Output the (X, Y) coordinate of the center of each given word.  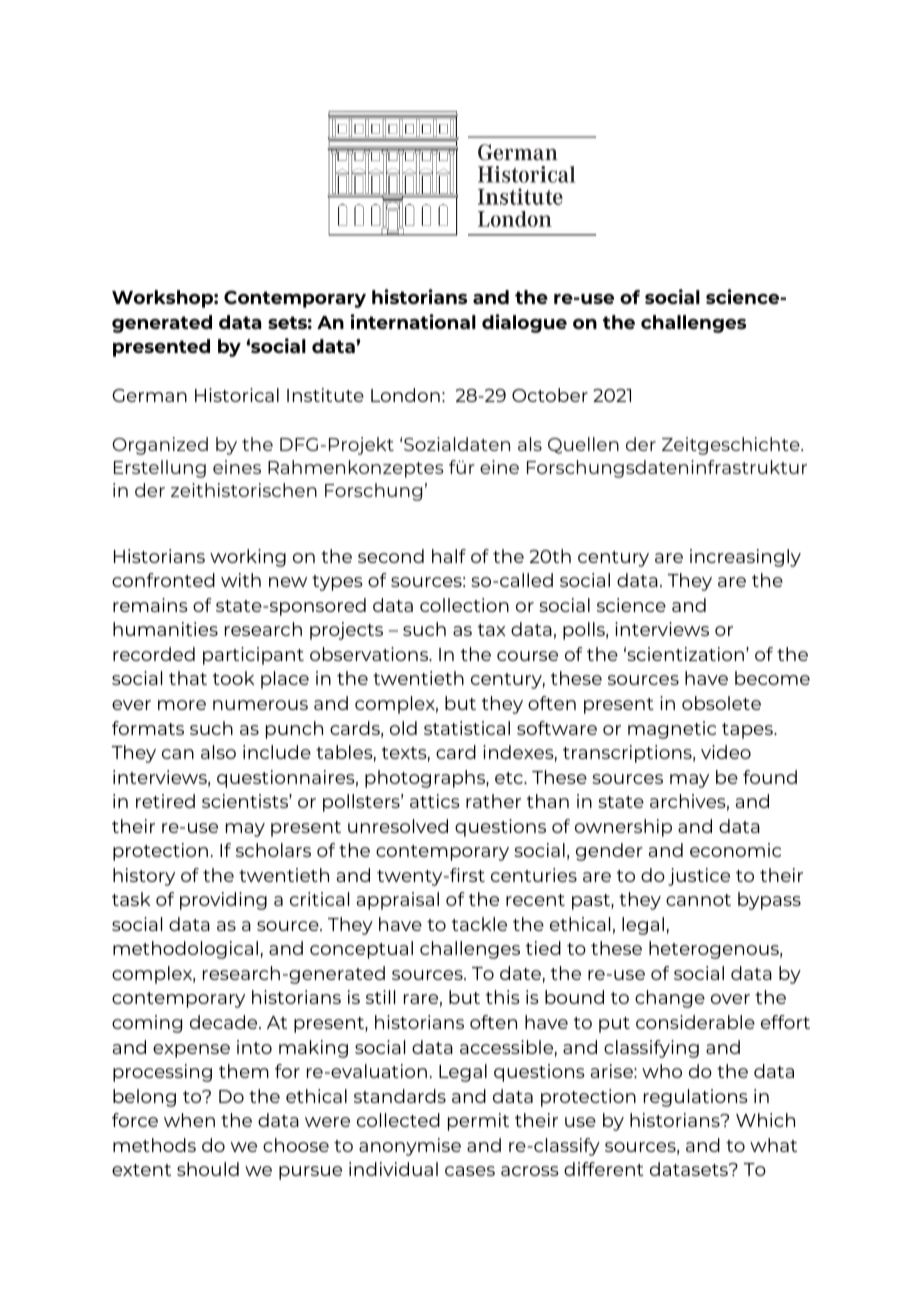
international (413, 321)
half (449, 556)
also (218, 752)
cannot (698, 900)
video (726, 752)
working (248, 558)
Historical (237, 395)
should (208, 1169)
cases (470, 1171)
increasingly (745, 558)
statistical (467, 728)
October (550, 395)
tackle (479, 924)
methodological (185, 950)
